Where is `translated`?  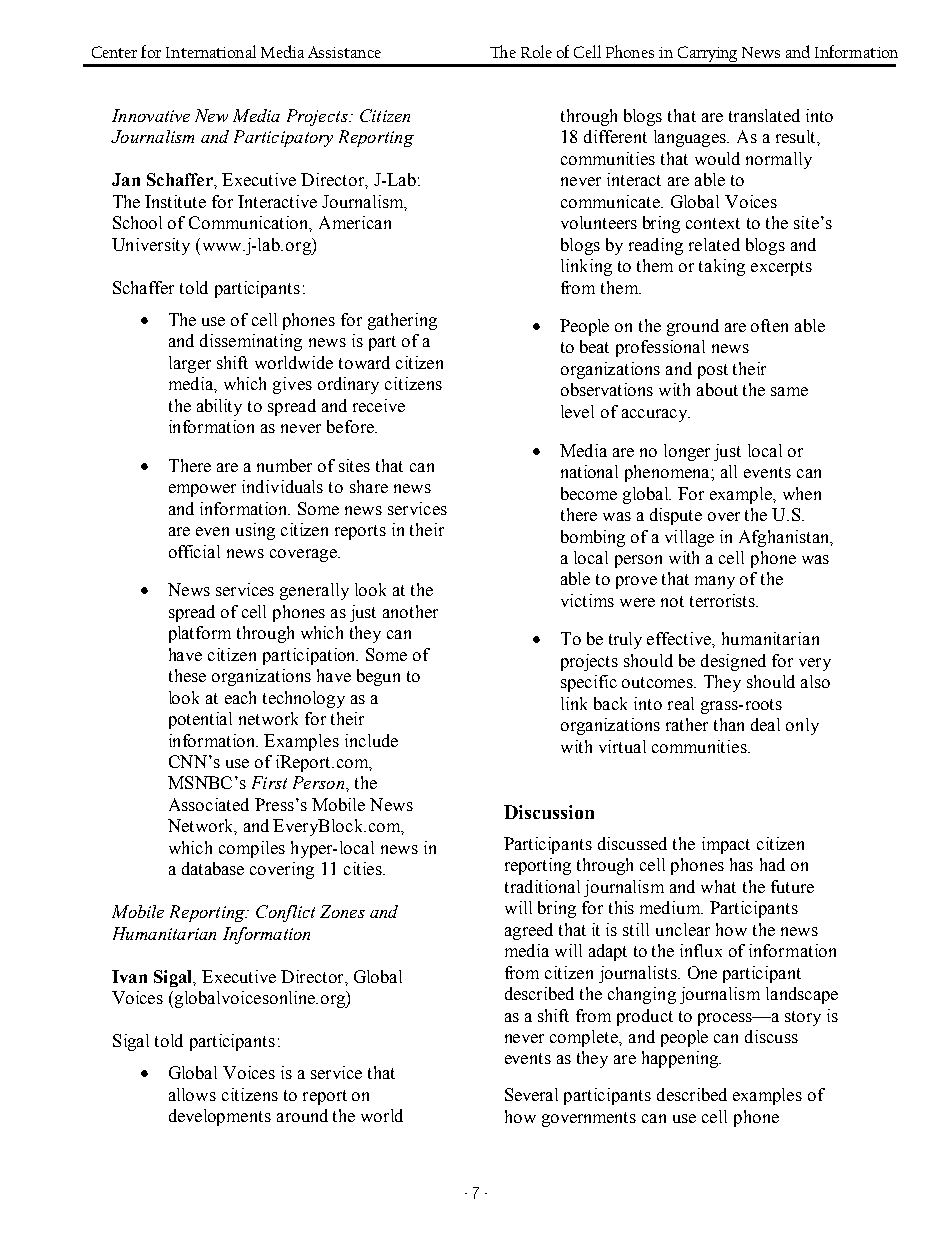
translated is located at coordinates (764, 115).
